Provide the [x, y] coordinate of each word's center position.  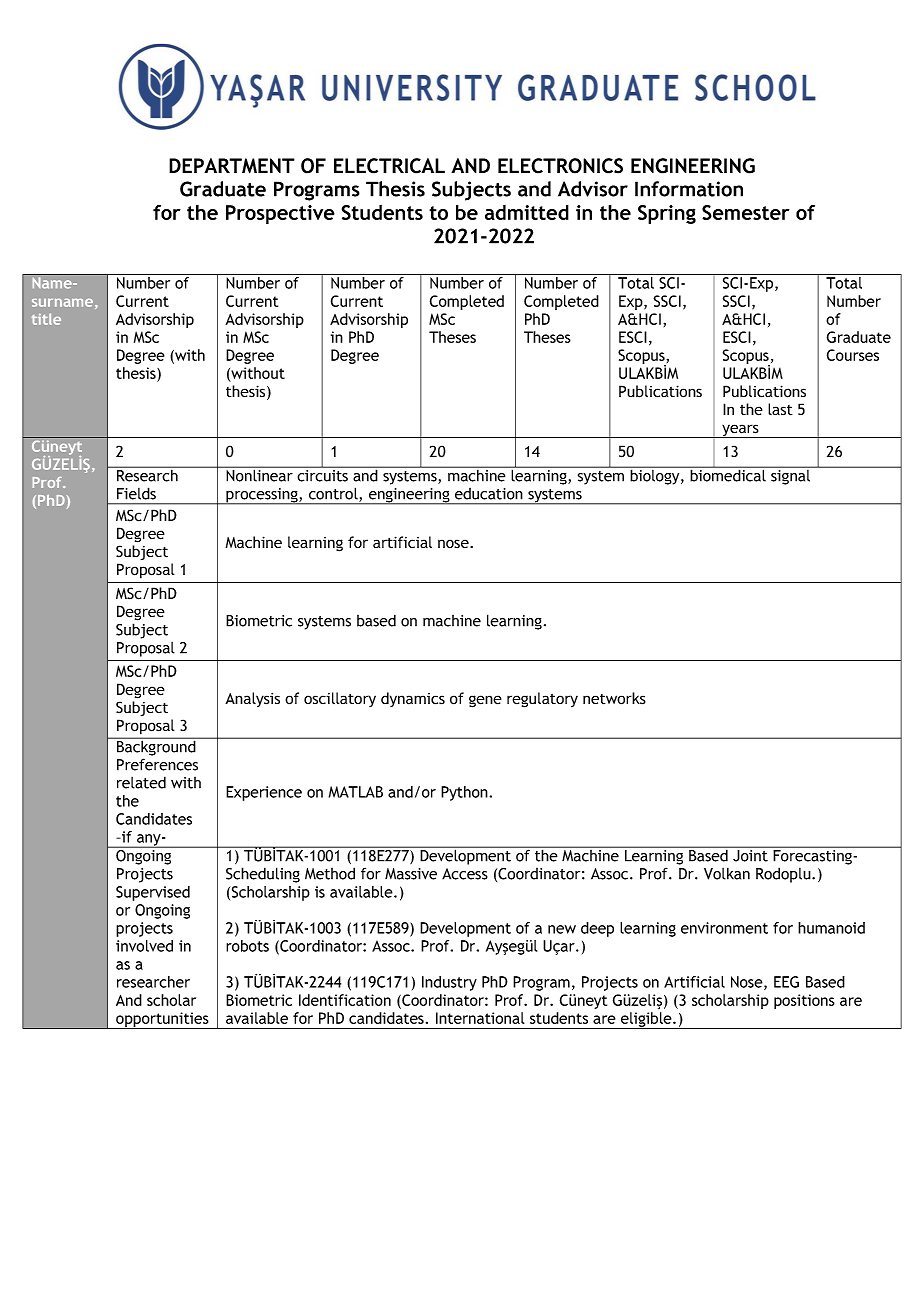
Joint [750, 856]
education [489, 494]
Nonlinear [259, 474]
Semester [746, 212]
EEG [786, 982]
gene [485, 701]
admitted [527, 212]
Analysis [252, 699]
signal [791, 476]
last [780, 409]
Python [465, 793]
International [480, 1018]
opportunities [162, 1020]
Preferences [157, 764]
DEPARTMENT [232, 166]
